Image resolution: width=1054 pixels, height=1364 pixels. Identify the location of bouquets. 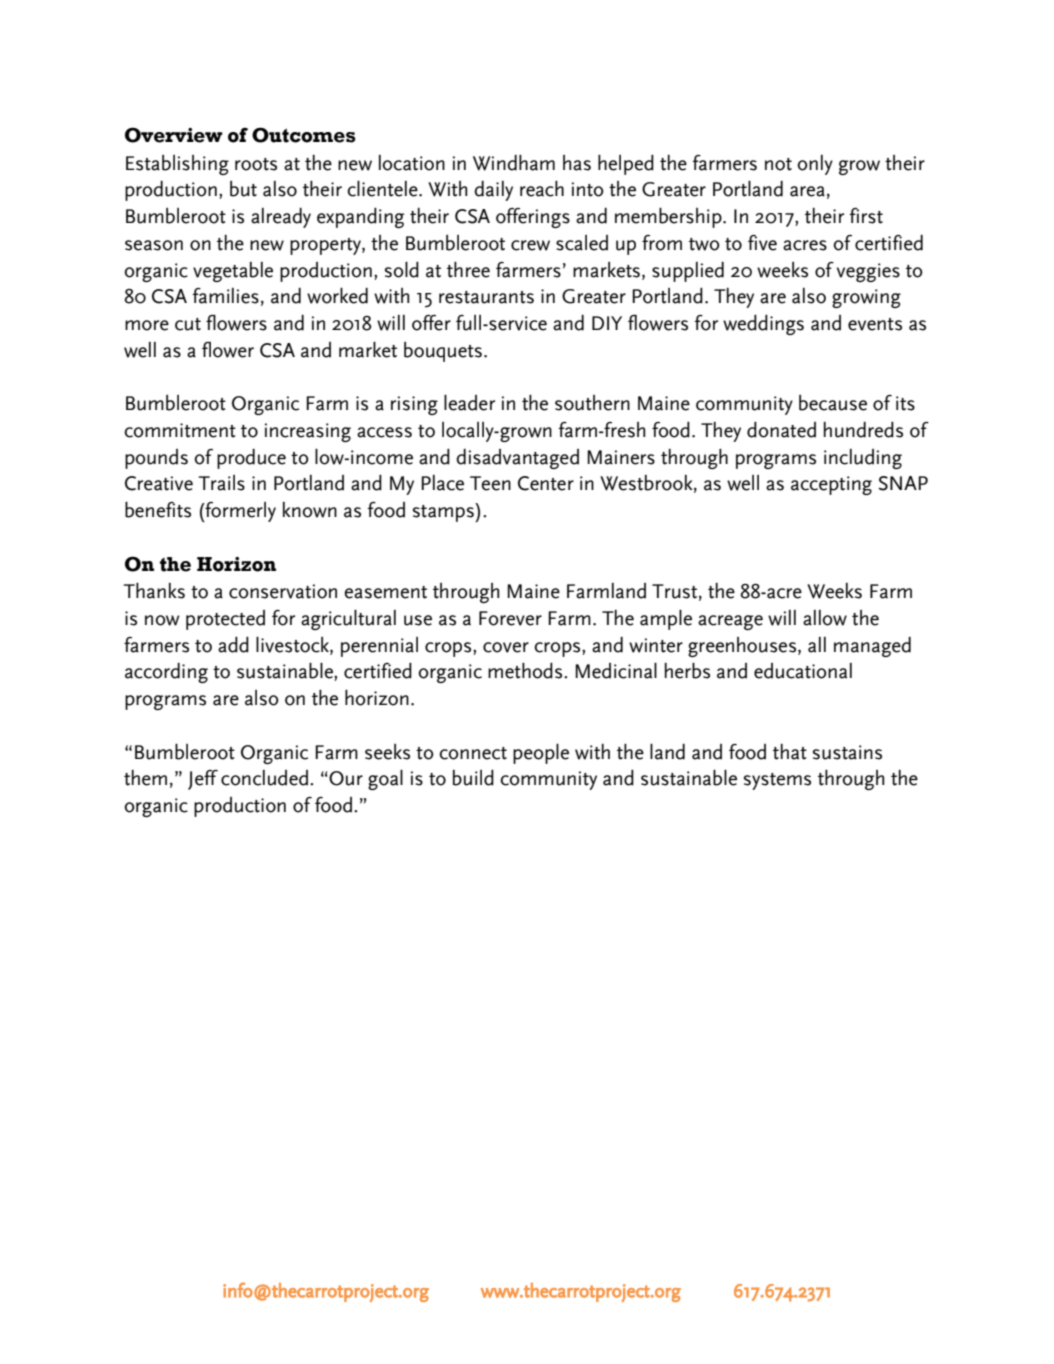
(443, 352).
